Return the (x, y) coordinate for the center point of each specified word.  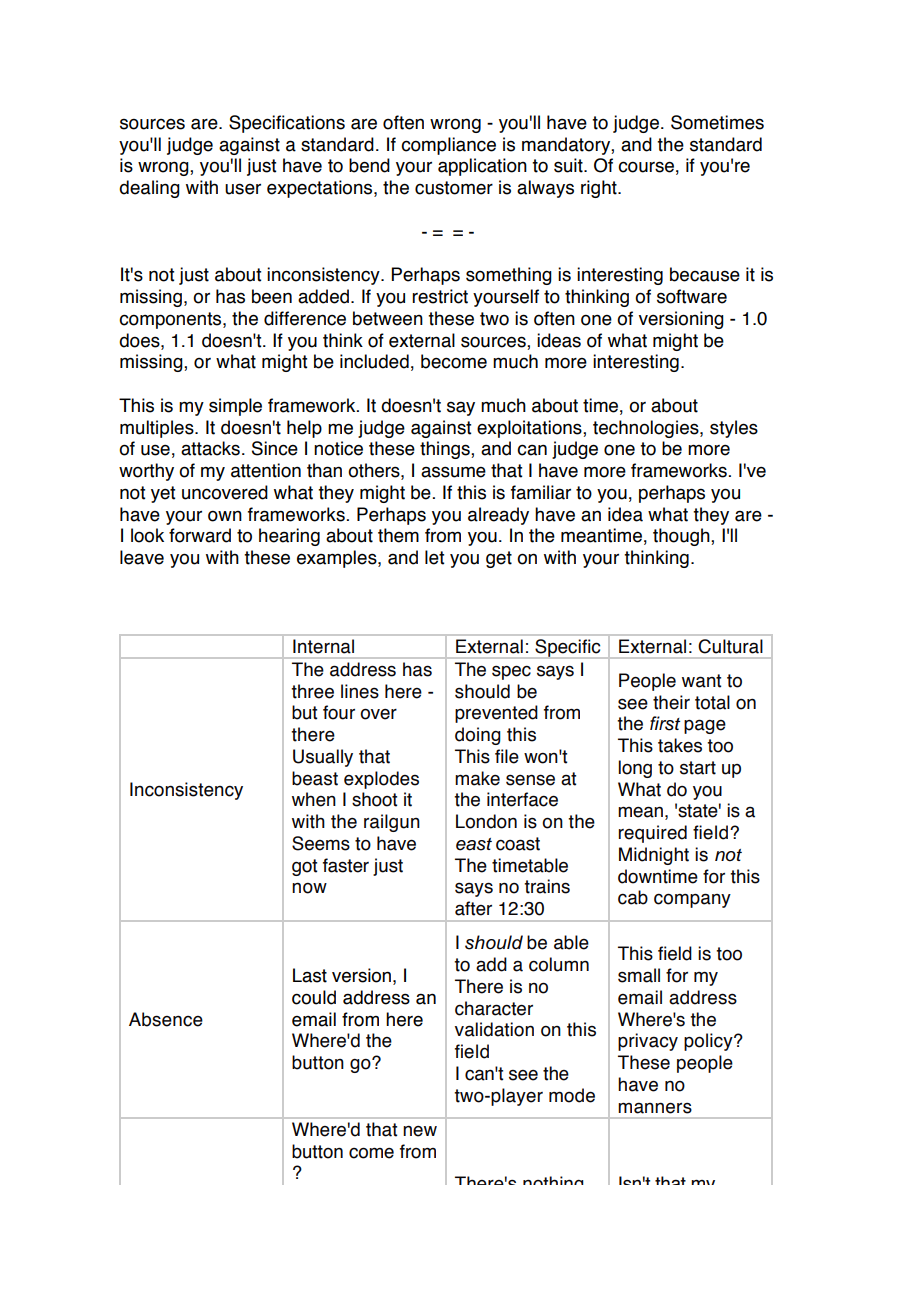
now (309, 888)
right (600, 189)
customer (454, 188)
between (388, 318)
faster (346, 865)
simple (235, 407)
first (665, 723)
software (692, 296)
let (434, 557)
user (243, 189)
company (692, 900)
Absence (166, 1019)
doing (478, 736)
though (682, 537)
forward (200, 535)
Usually (323, 758)
